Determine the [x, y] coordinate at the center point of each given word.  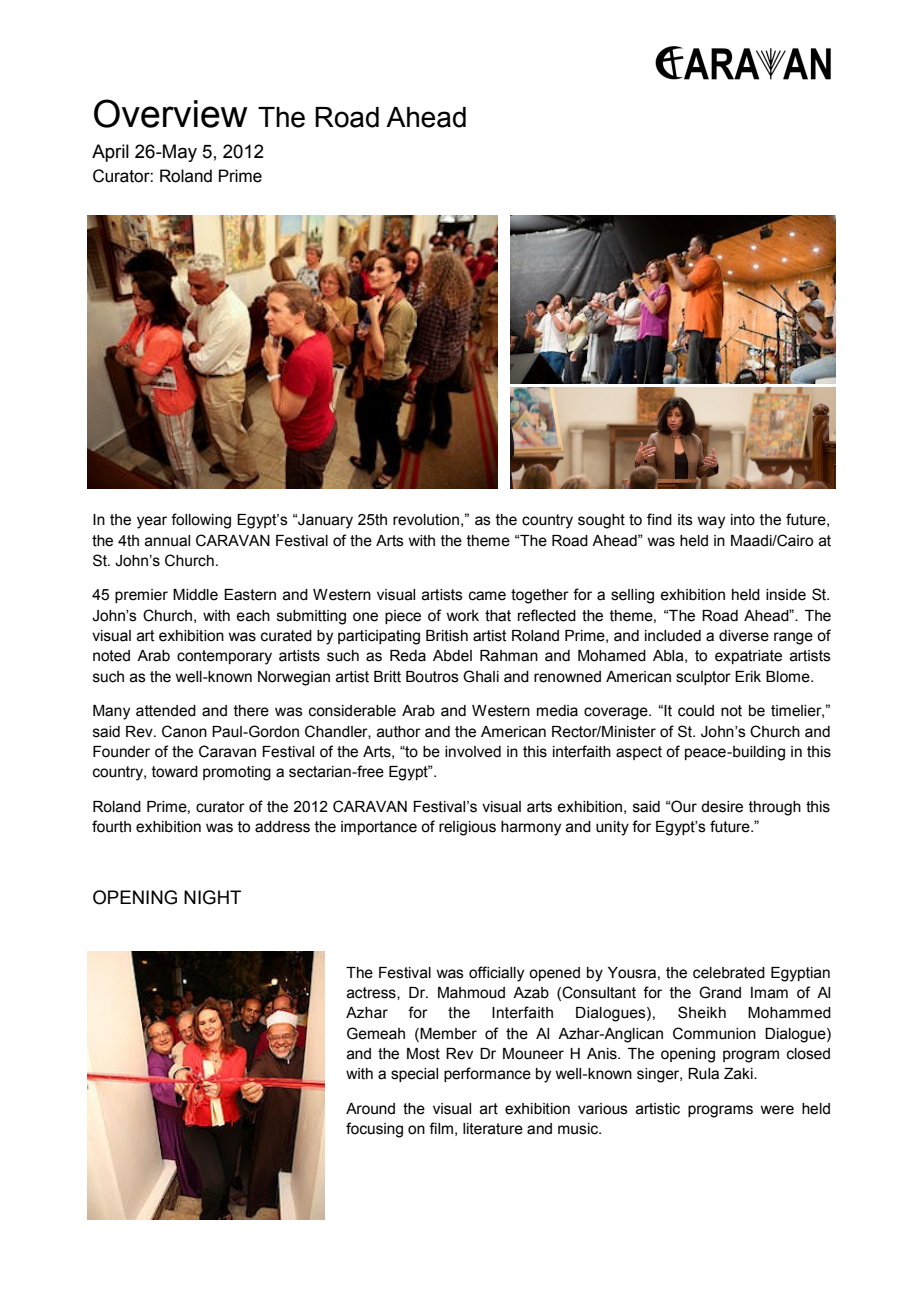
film [441, 1128]
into [743, 520]
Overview [171, 113]
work [462, 616]
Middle [195, 595]
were [777, 1110]
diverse [744, 636]
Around [370, 1109]
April [110, 153]
